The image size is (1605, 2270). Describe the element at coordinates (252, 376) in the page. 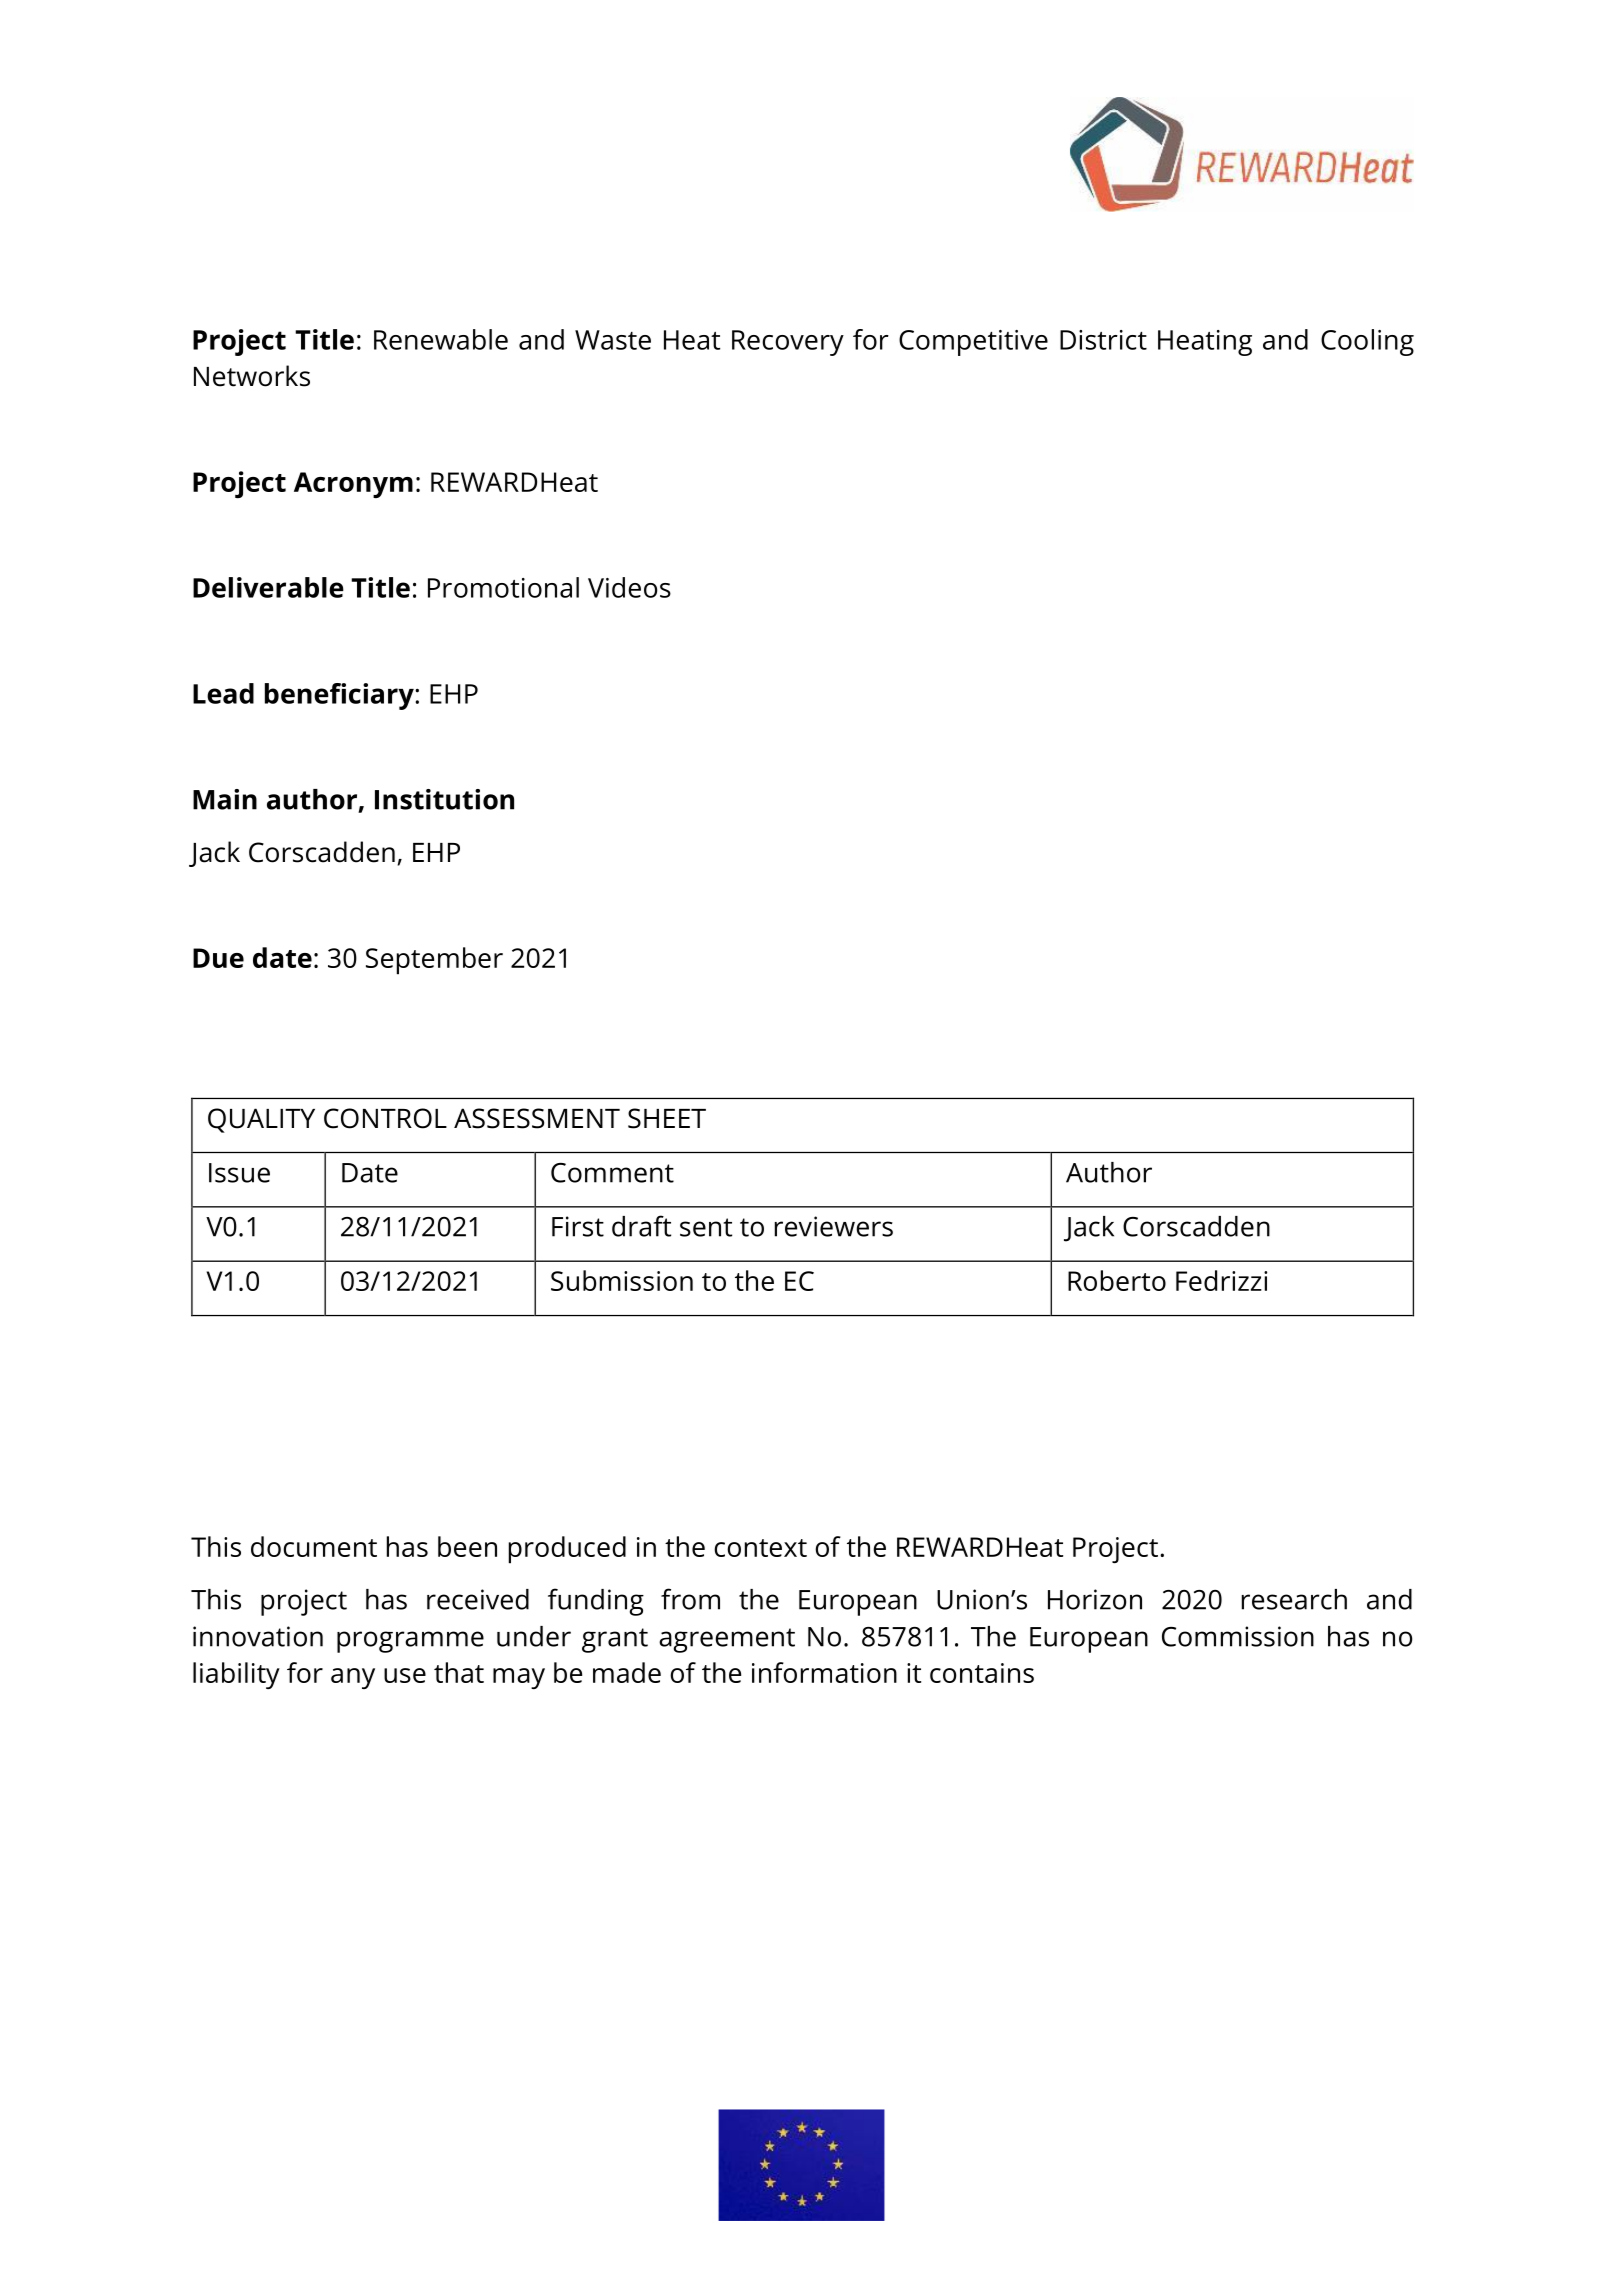

I see `Networks` at that location.
